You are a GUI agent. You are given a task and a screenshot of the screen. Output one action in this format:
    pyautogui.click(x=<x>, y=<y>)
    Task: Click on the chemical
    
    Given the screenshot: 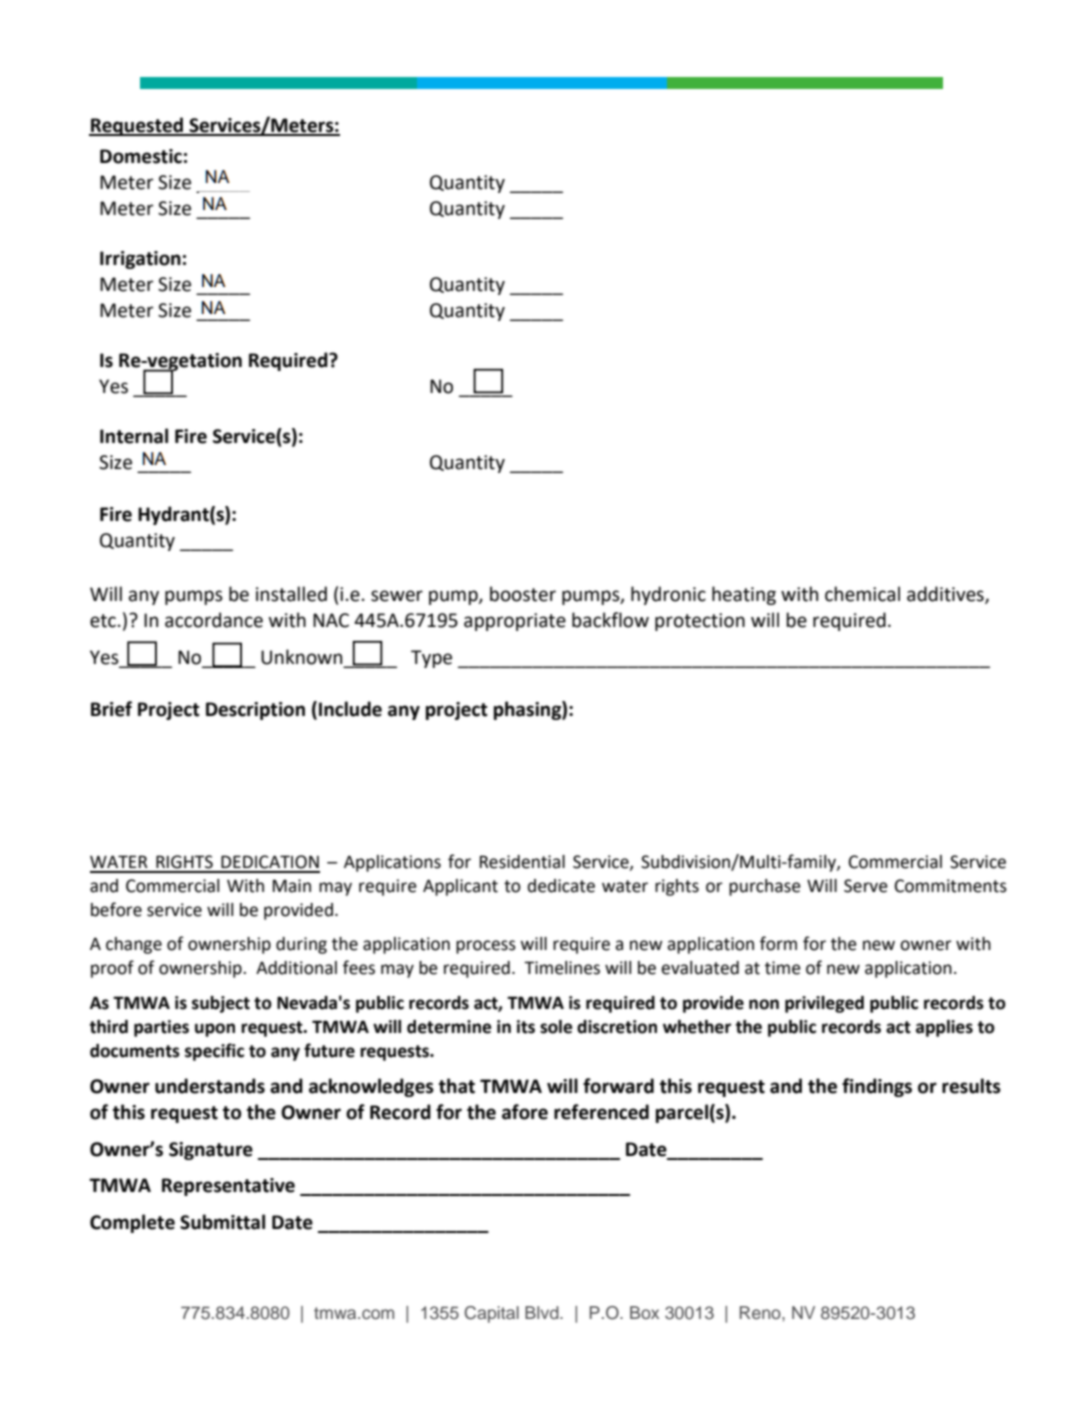 What is the action you would take?
    pyautogui.click(x=862, y=594)
